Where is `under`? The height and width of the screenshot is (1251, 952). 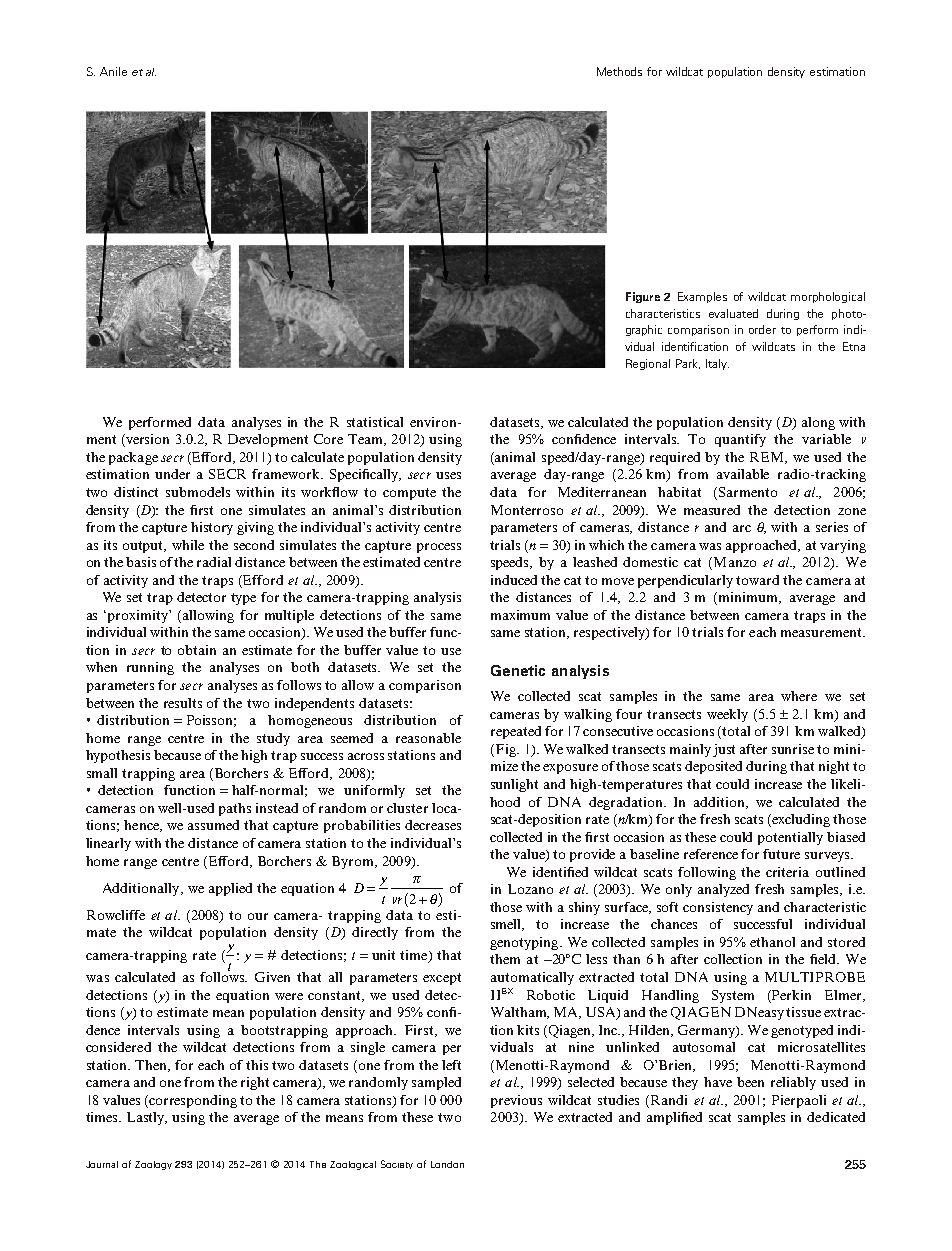
under is located at coordinates (172, 474).
